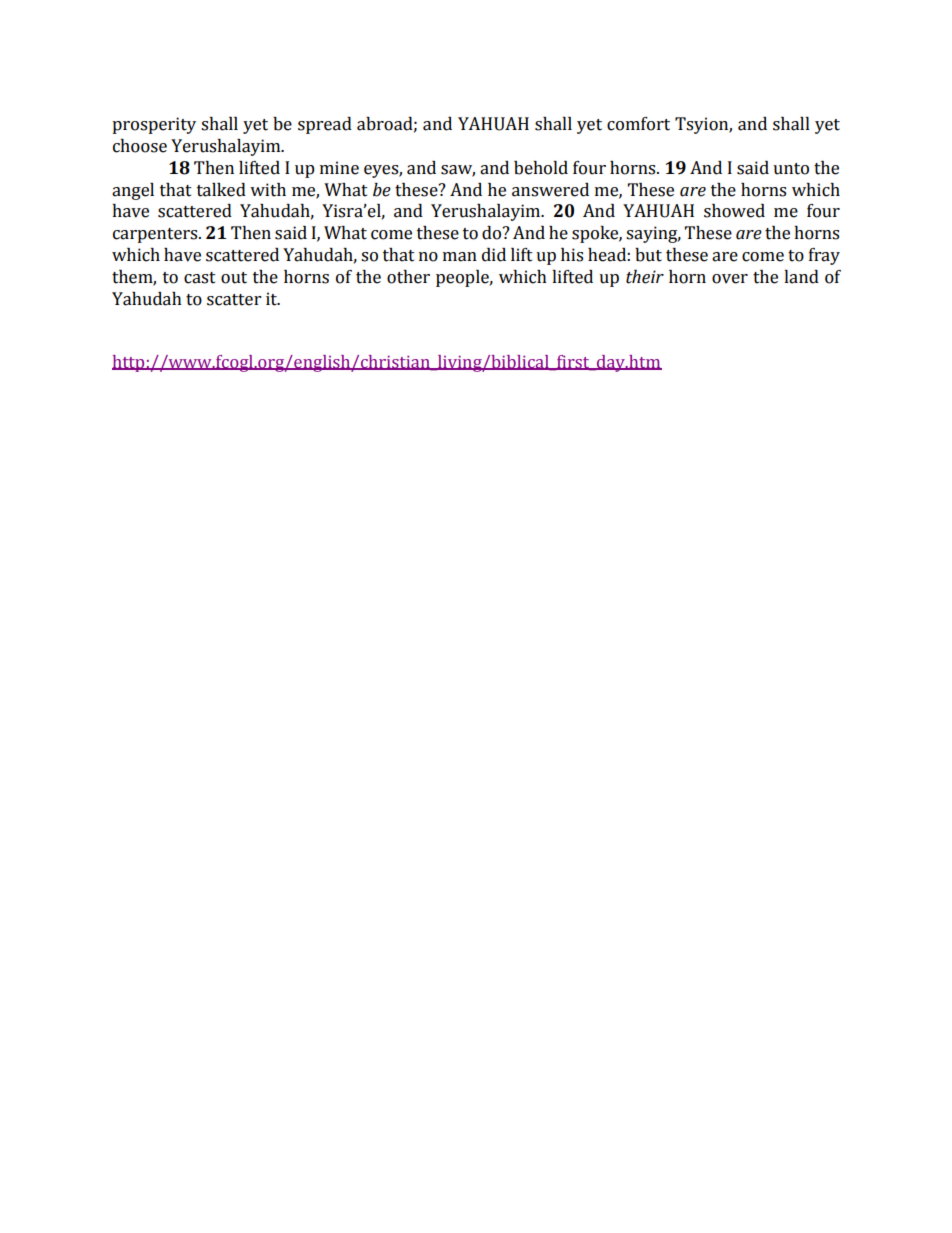 This image has width=952, height=1233. I want to click on talked, so click(221, 190).
